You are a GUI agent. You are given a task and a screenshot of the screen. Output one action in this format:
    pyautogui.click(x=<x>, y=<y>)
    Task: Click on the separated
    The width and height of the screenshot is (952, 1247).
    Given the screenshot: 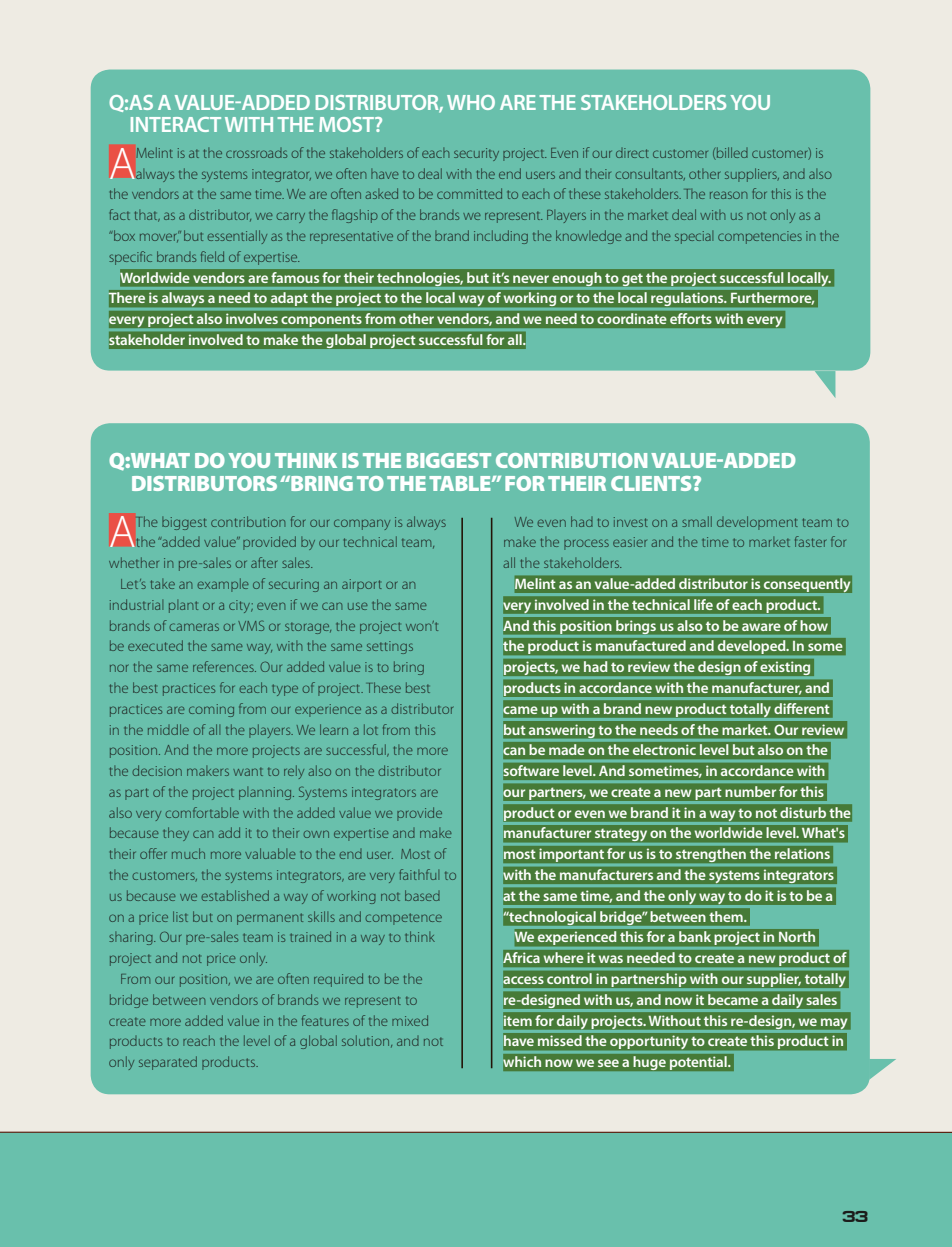 What is the action you would take?
    pyautogui.click(x=168, y=1063)
